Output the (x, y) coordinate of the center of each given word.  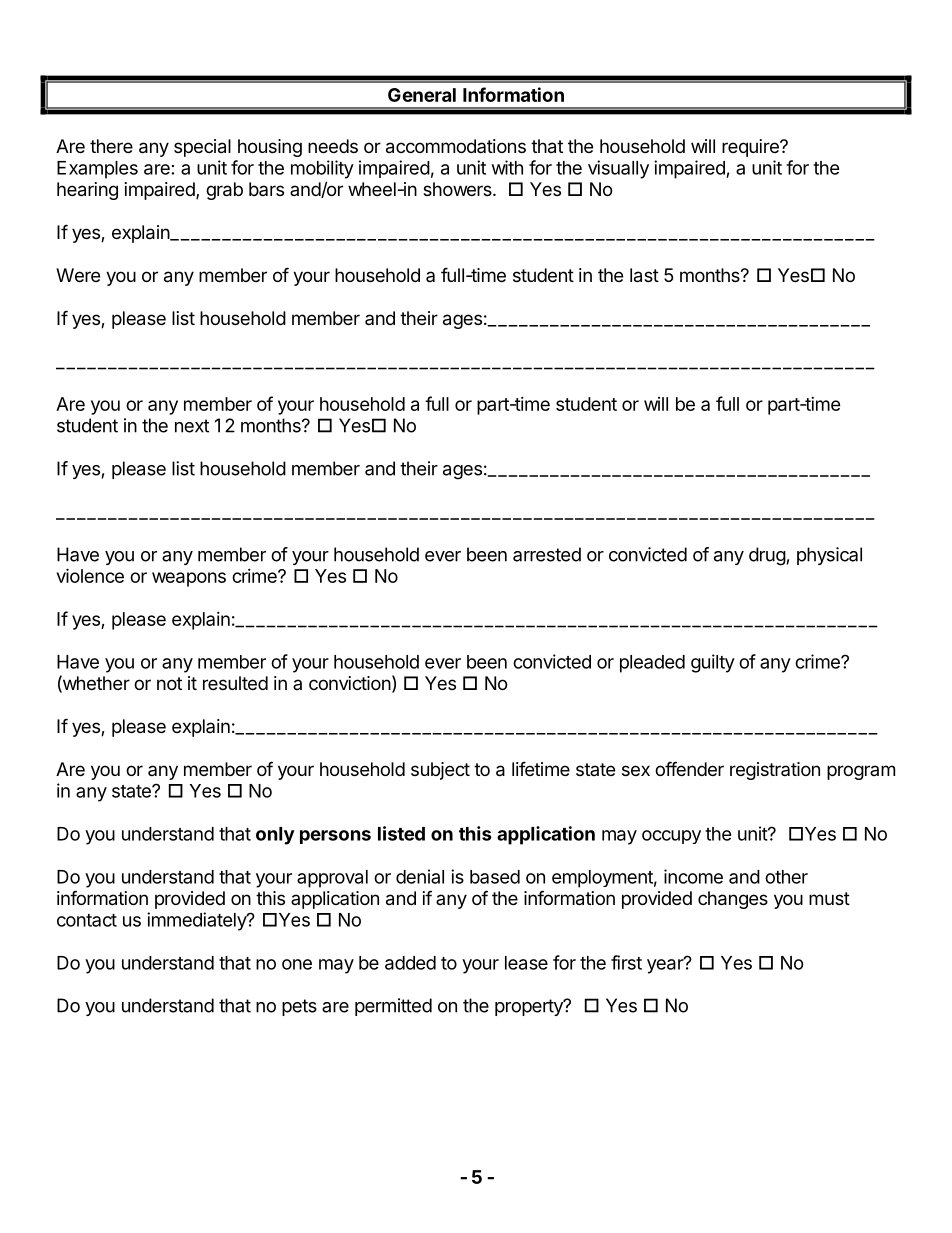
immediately (197, 921)
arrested (547, 554)
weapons (189, 579)
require (751, 148)
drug (767, 556)
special (202, 148)
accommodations (456, 146)
